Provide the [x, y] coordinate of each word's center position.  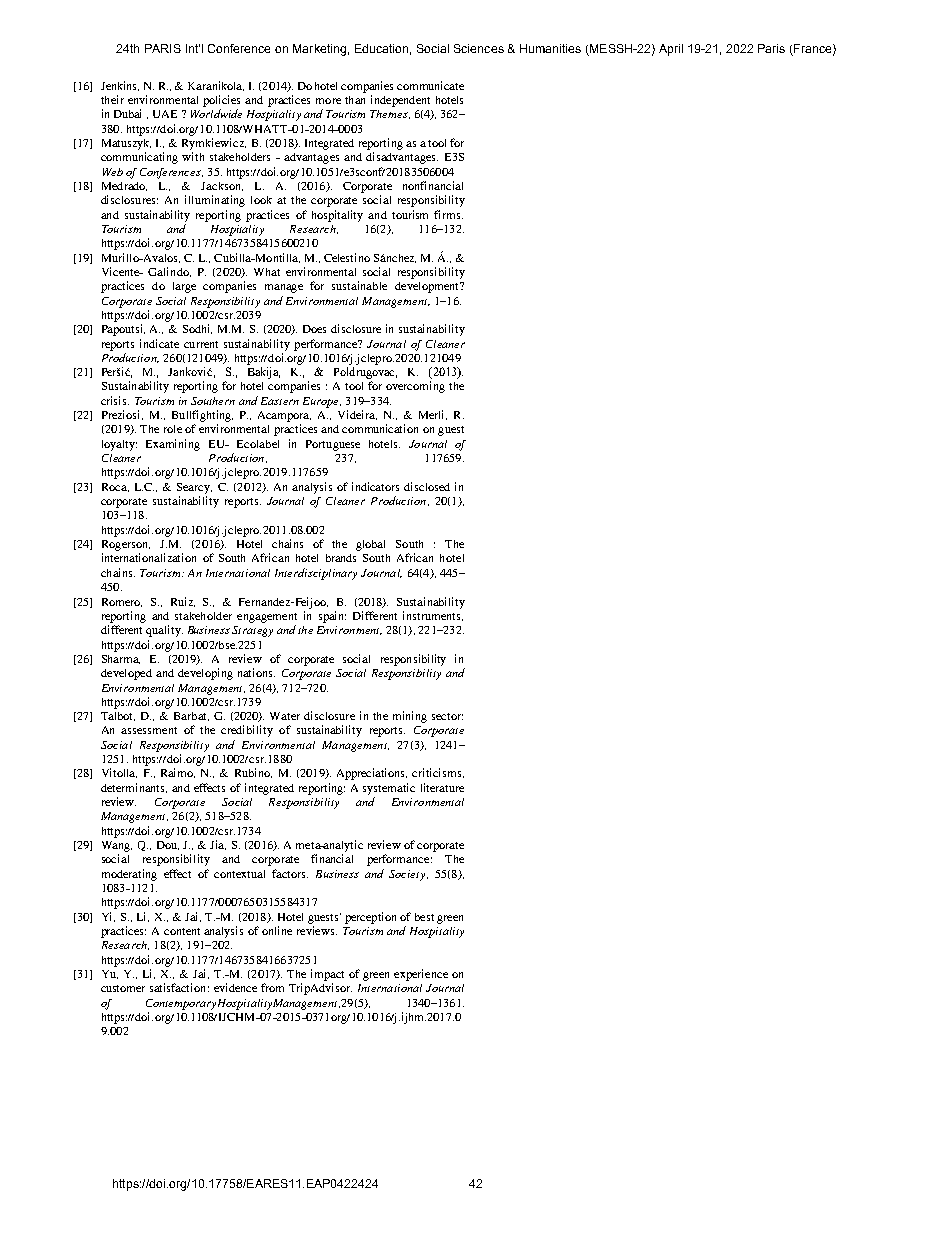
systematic [389, 789]
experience [421, 975]
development [428, 287]
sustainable [359, 285]
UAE [165, 114]
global [370, 545]
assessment [149, 730]
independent [400, 101]
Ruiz [183, 602]
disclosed [427, 486]
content [182, 931]
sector [447, 716]
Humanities [550, 48]
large [184, 287]
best [424, 917]
